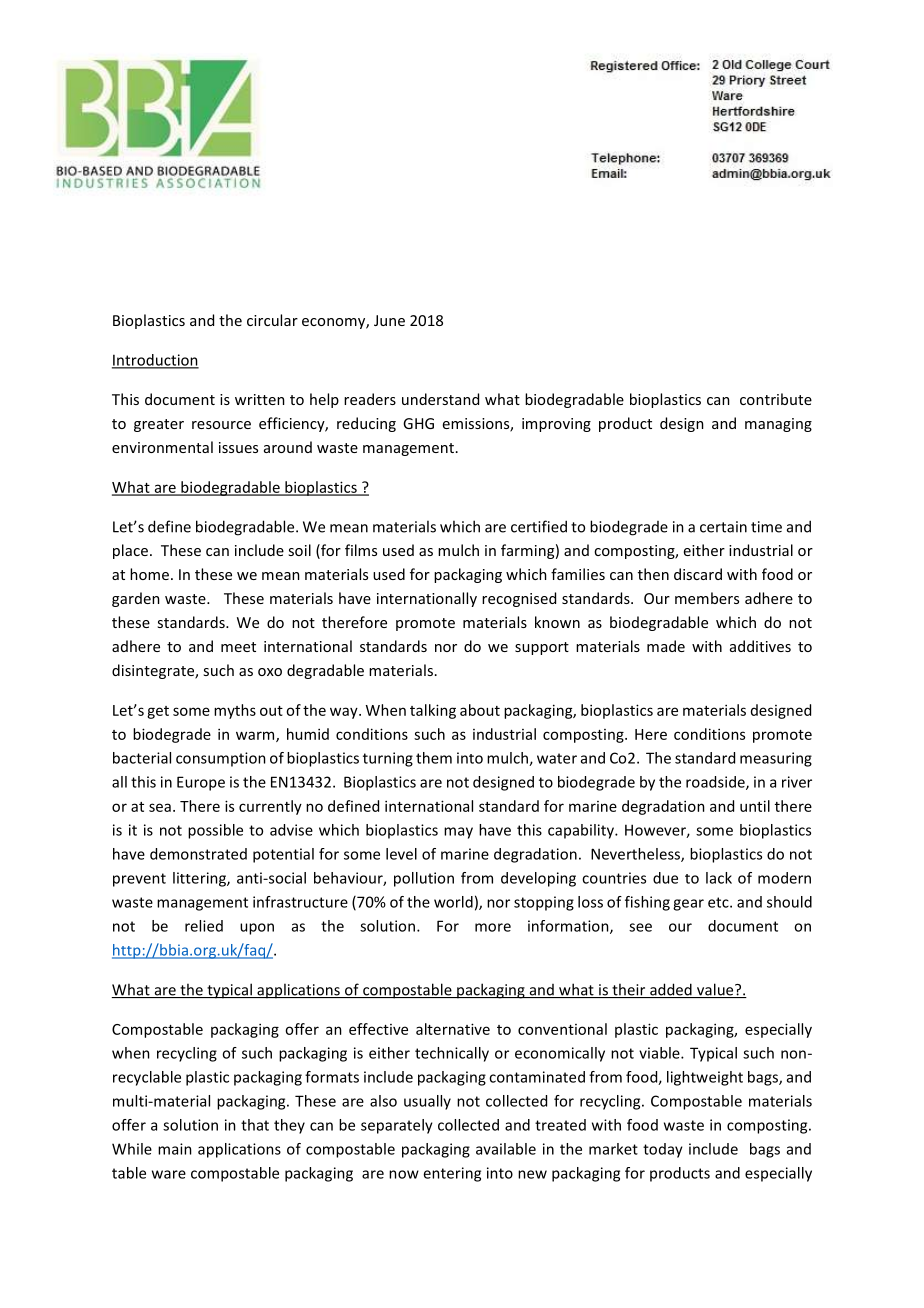  I want to click on more, so click(493, 927).
